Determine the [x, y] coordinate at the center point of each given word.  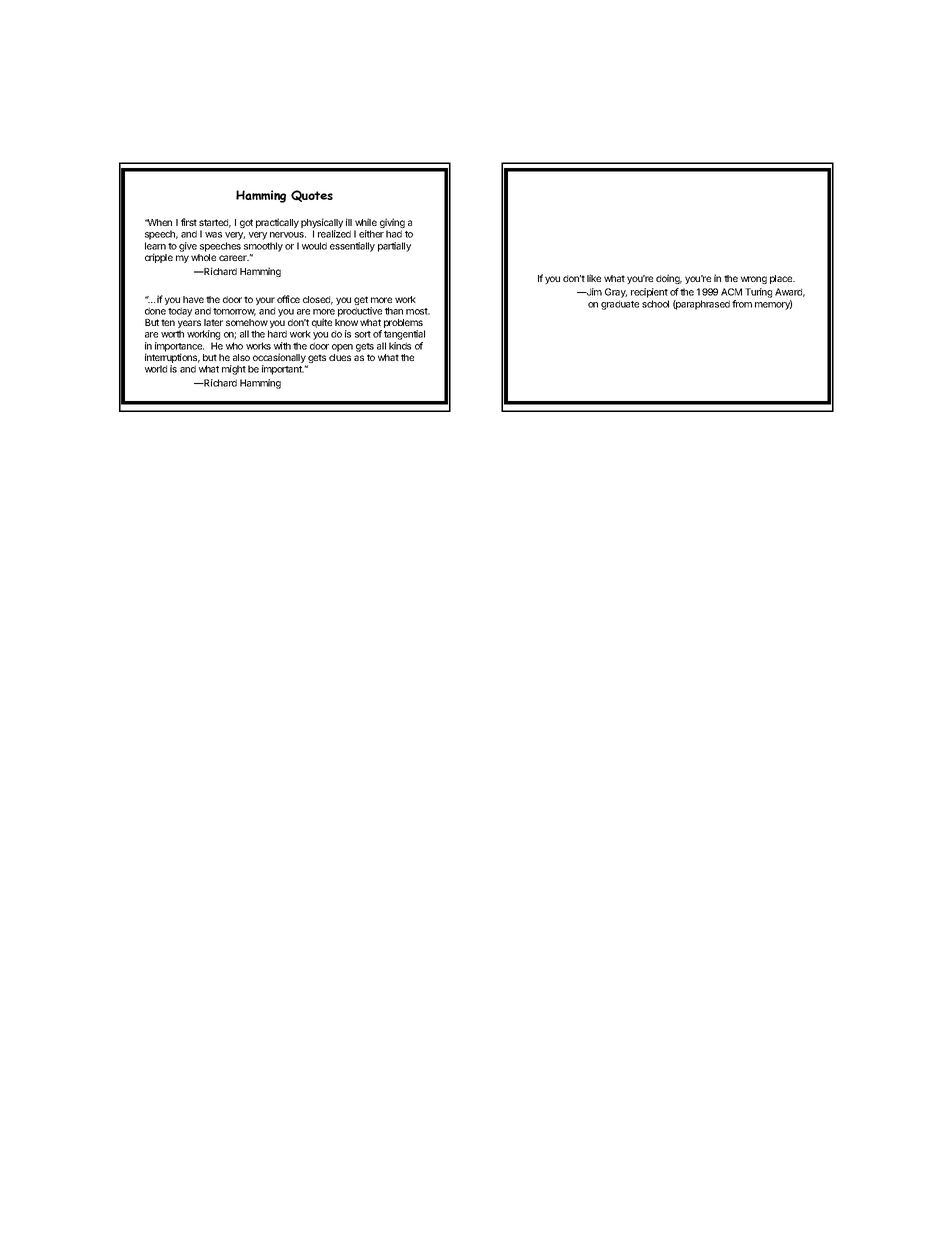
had [394, 234]
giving [392, 224]
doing [669, 279]
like [594, 278]
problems [404, 325]
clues [340, 357]
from [742, 304]
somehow [247, 322]
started [215, 223]
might [234, 370]
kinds [400, 346]
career [234, 258]
